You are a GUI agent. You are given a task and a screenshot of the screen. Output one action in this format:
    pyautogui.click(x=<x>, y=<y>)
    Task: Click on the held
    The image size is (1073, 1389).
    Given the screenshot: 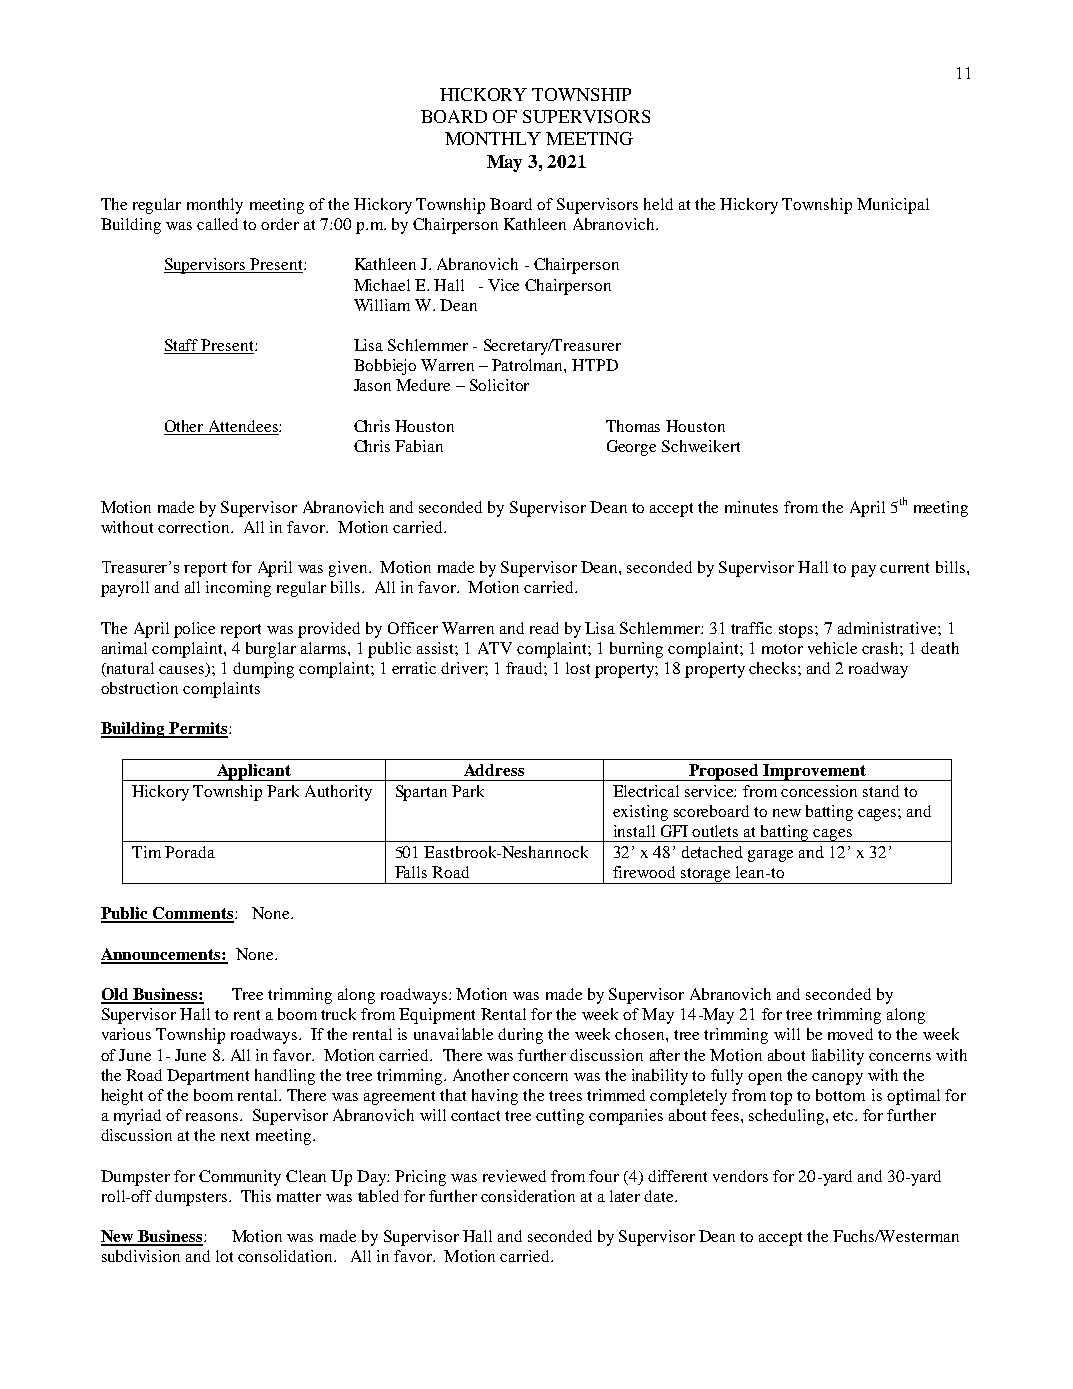 What is the action you would take?
    pyautogui.click(x=658, y=204)
